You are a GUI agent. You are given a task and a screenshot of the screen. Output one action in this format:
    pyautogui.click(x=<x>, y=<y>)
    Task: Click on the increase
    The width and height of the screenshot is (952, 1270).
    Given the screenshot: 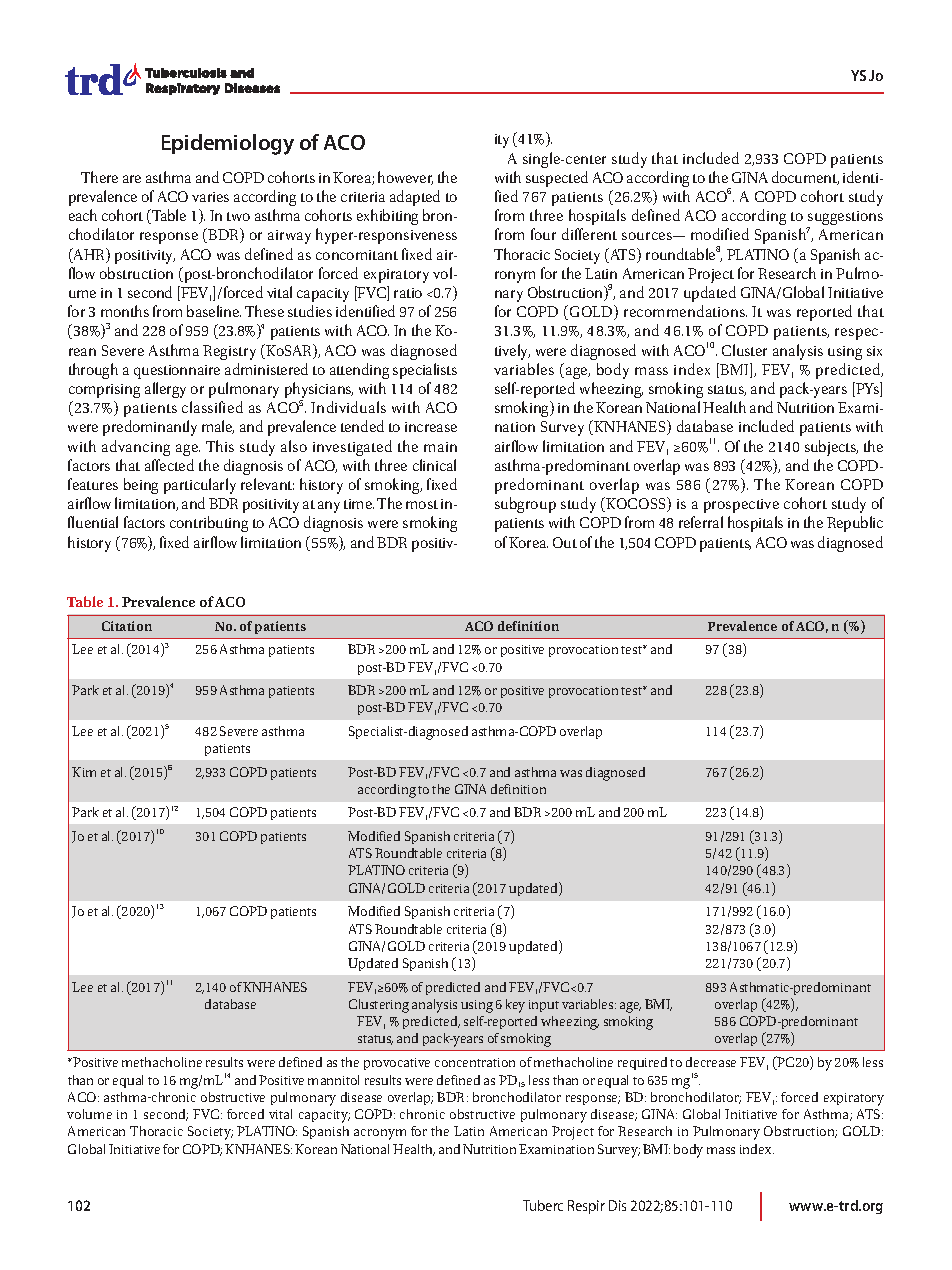 What is the action you would take?
    pyautogui.click(x=431, y=427)
